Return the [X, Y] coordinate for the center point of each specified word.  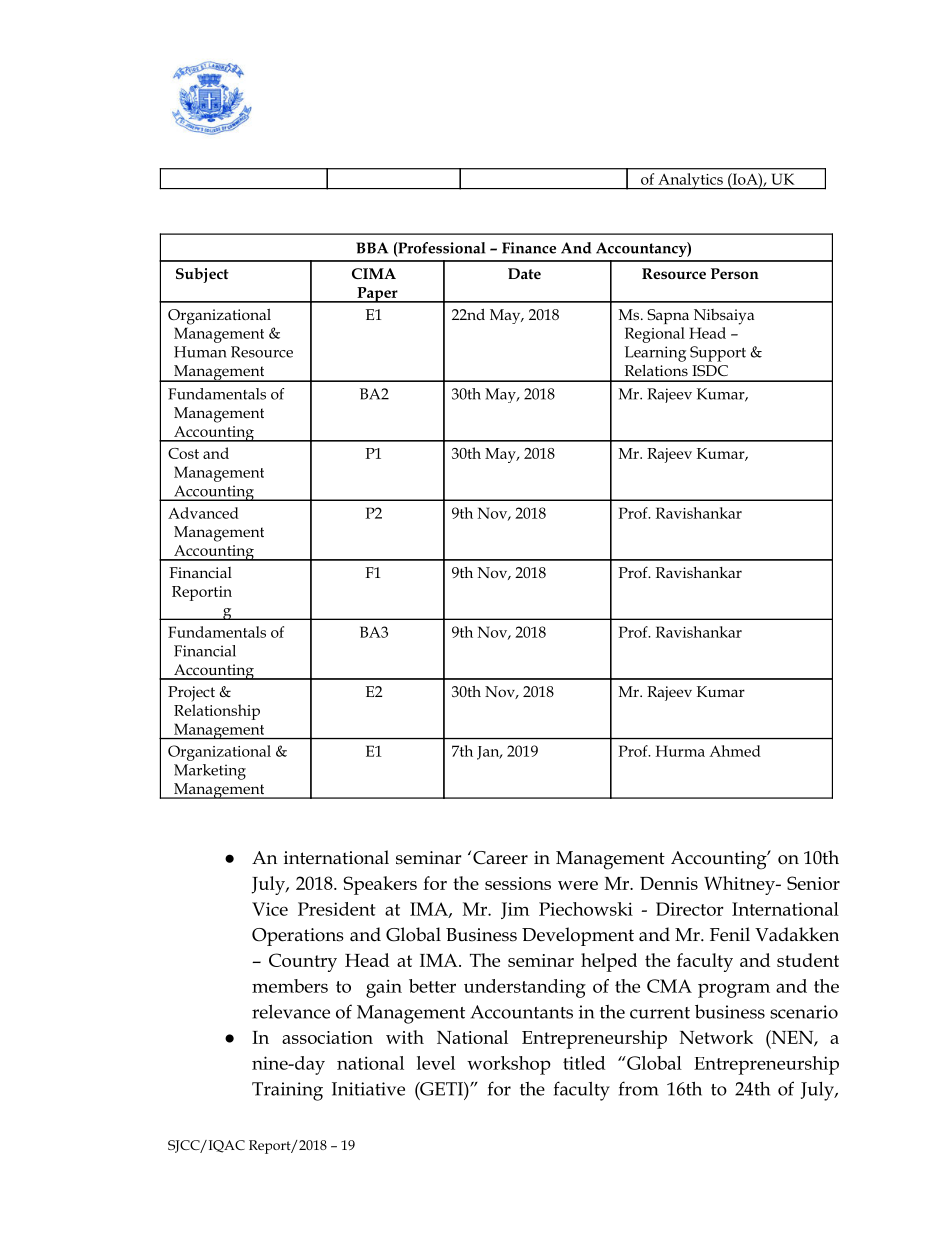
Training [287, 1091]
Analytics [690, 181]
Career [500, 858]
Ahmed [735, 751]
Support [718, 354]
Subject [202, 275]
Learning [655, 354]
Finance [529, 248]
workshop [509, 1065]
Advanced [203, 513]
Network [716, 1037]
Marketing [210, 772]
